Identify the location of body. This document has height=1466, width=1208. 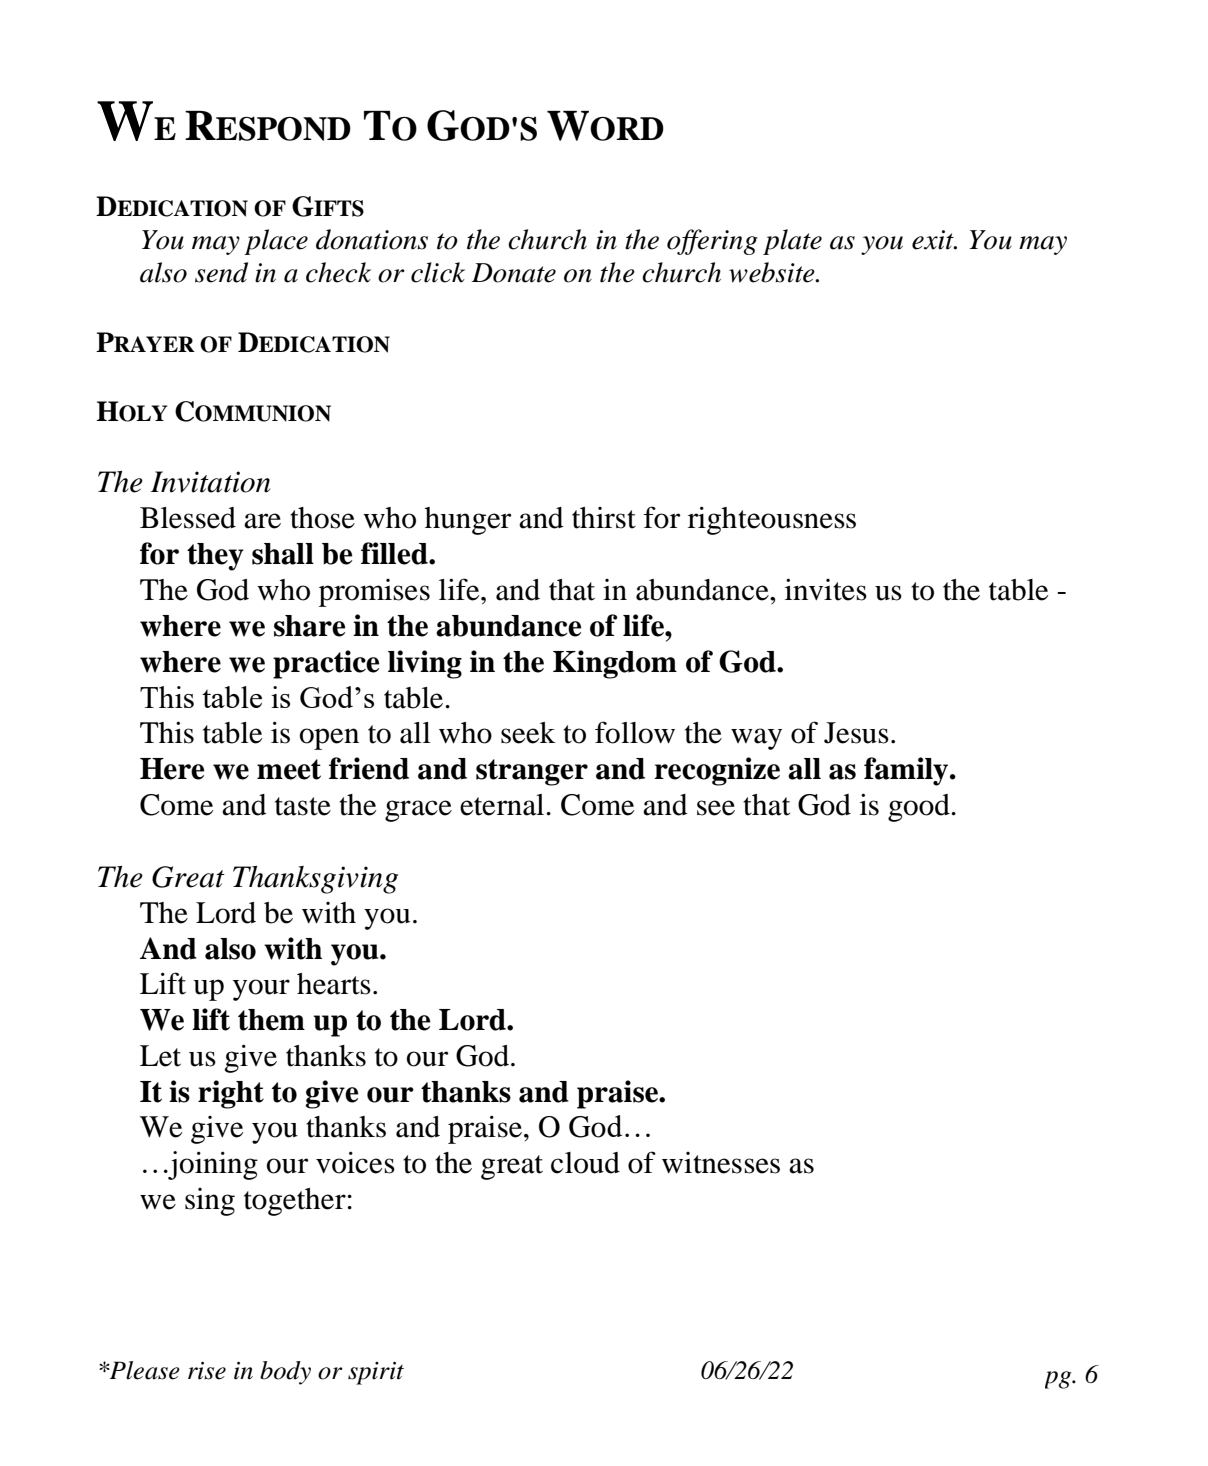
(285, 1373).
